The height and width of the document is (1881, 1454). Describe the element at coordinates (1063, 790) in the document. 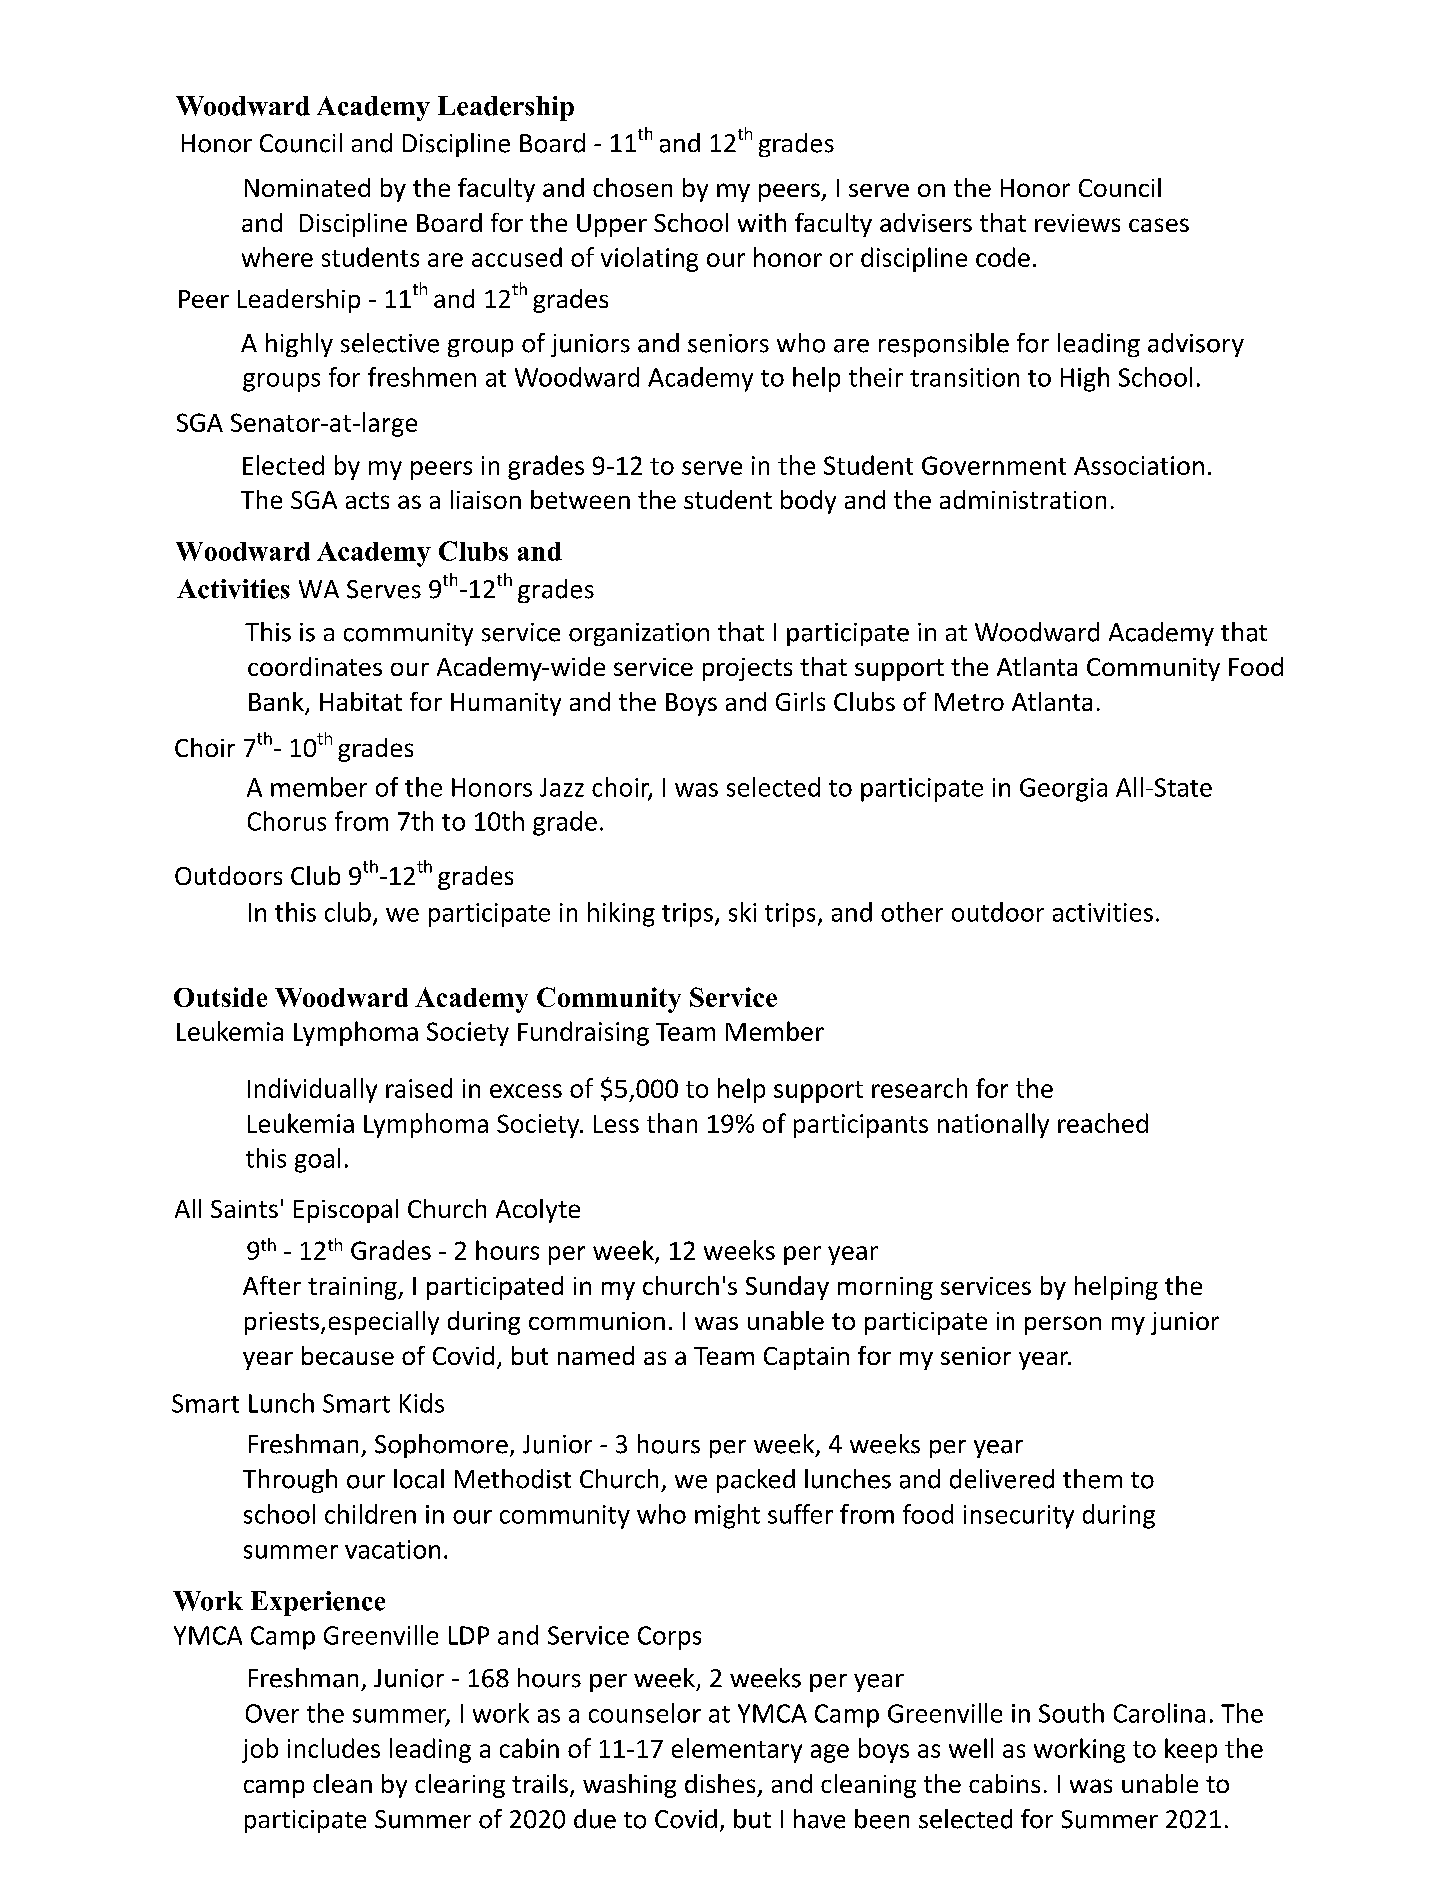

I see `Georgia` at that location.
